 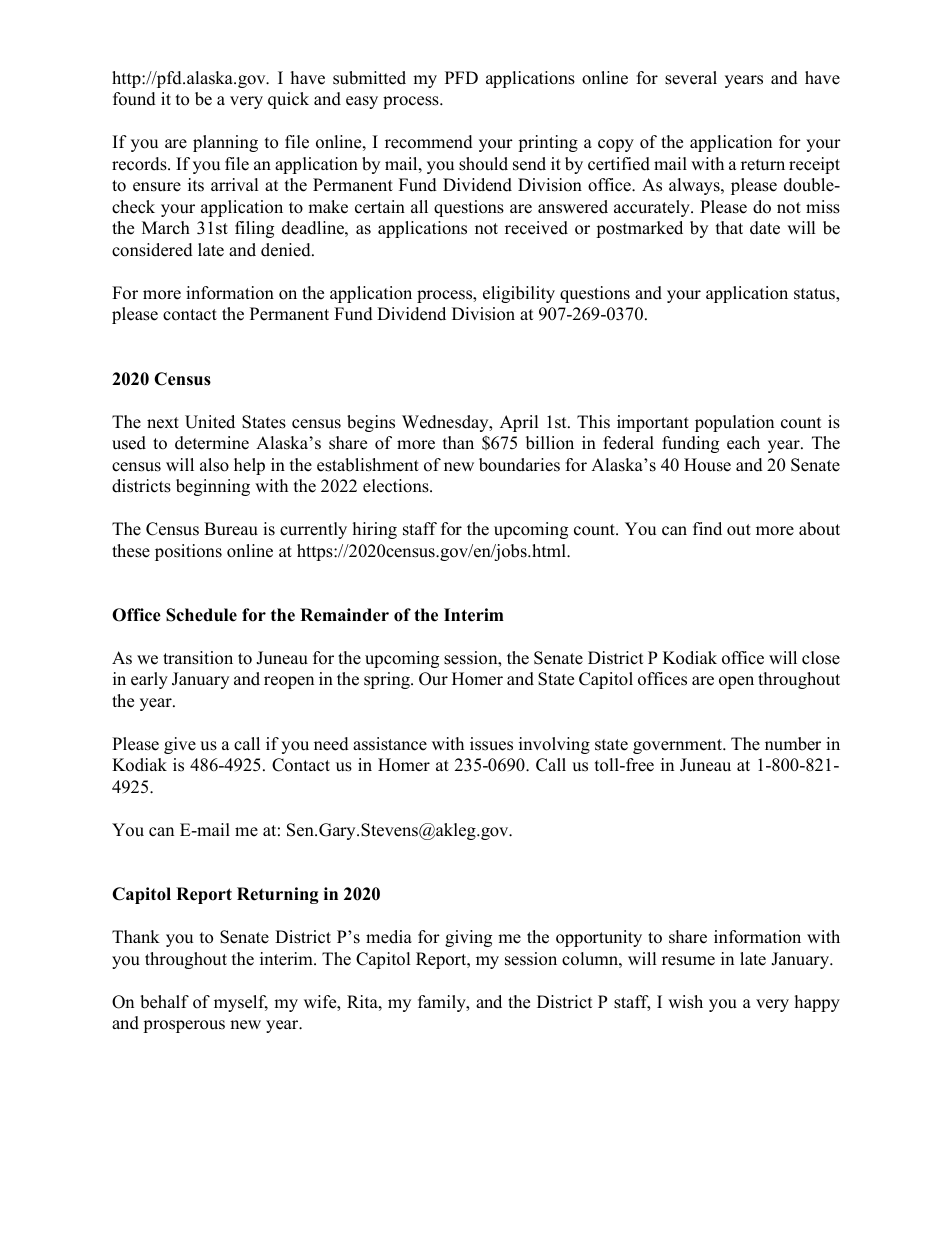 I want to click on give, so click(x=180, y=745).
